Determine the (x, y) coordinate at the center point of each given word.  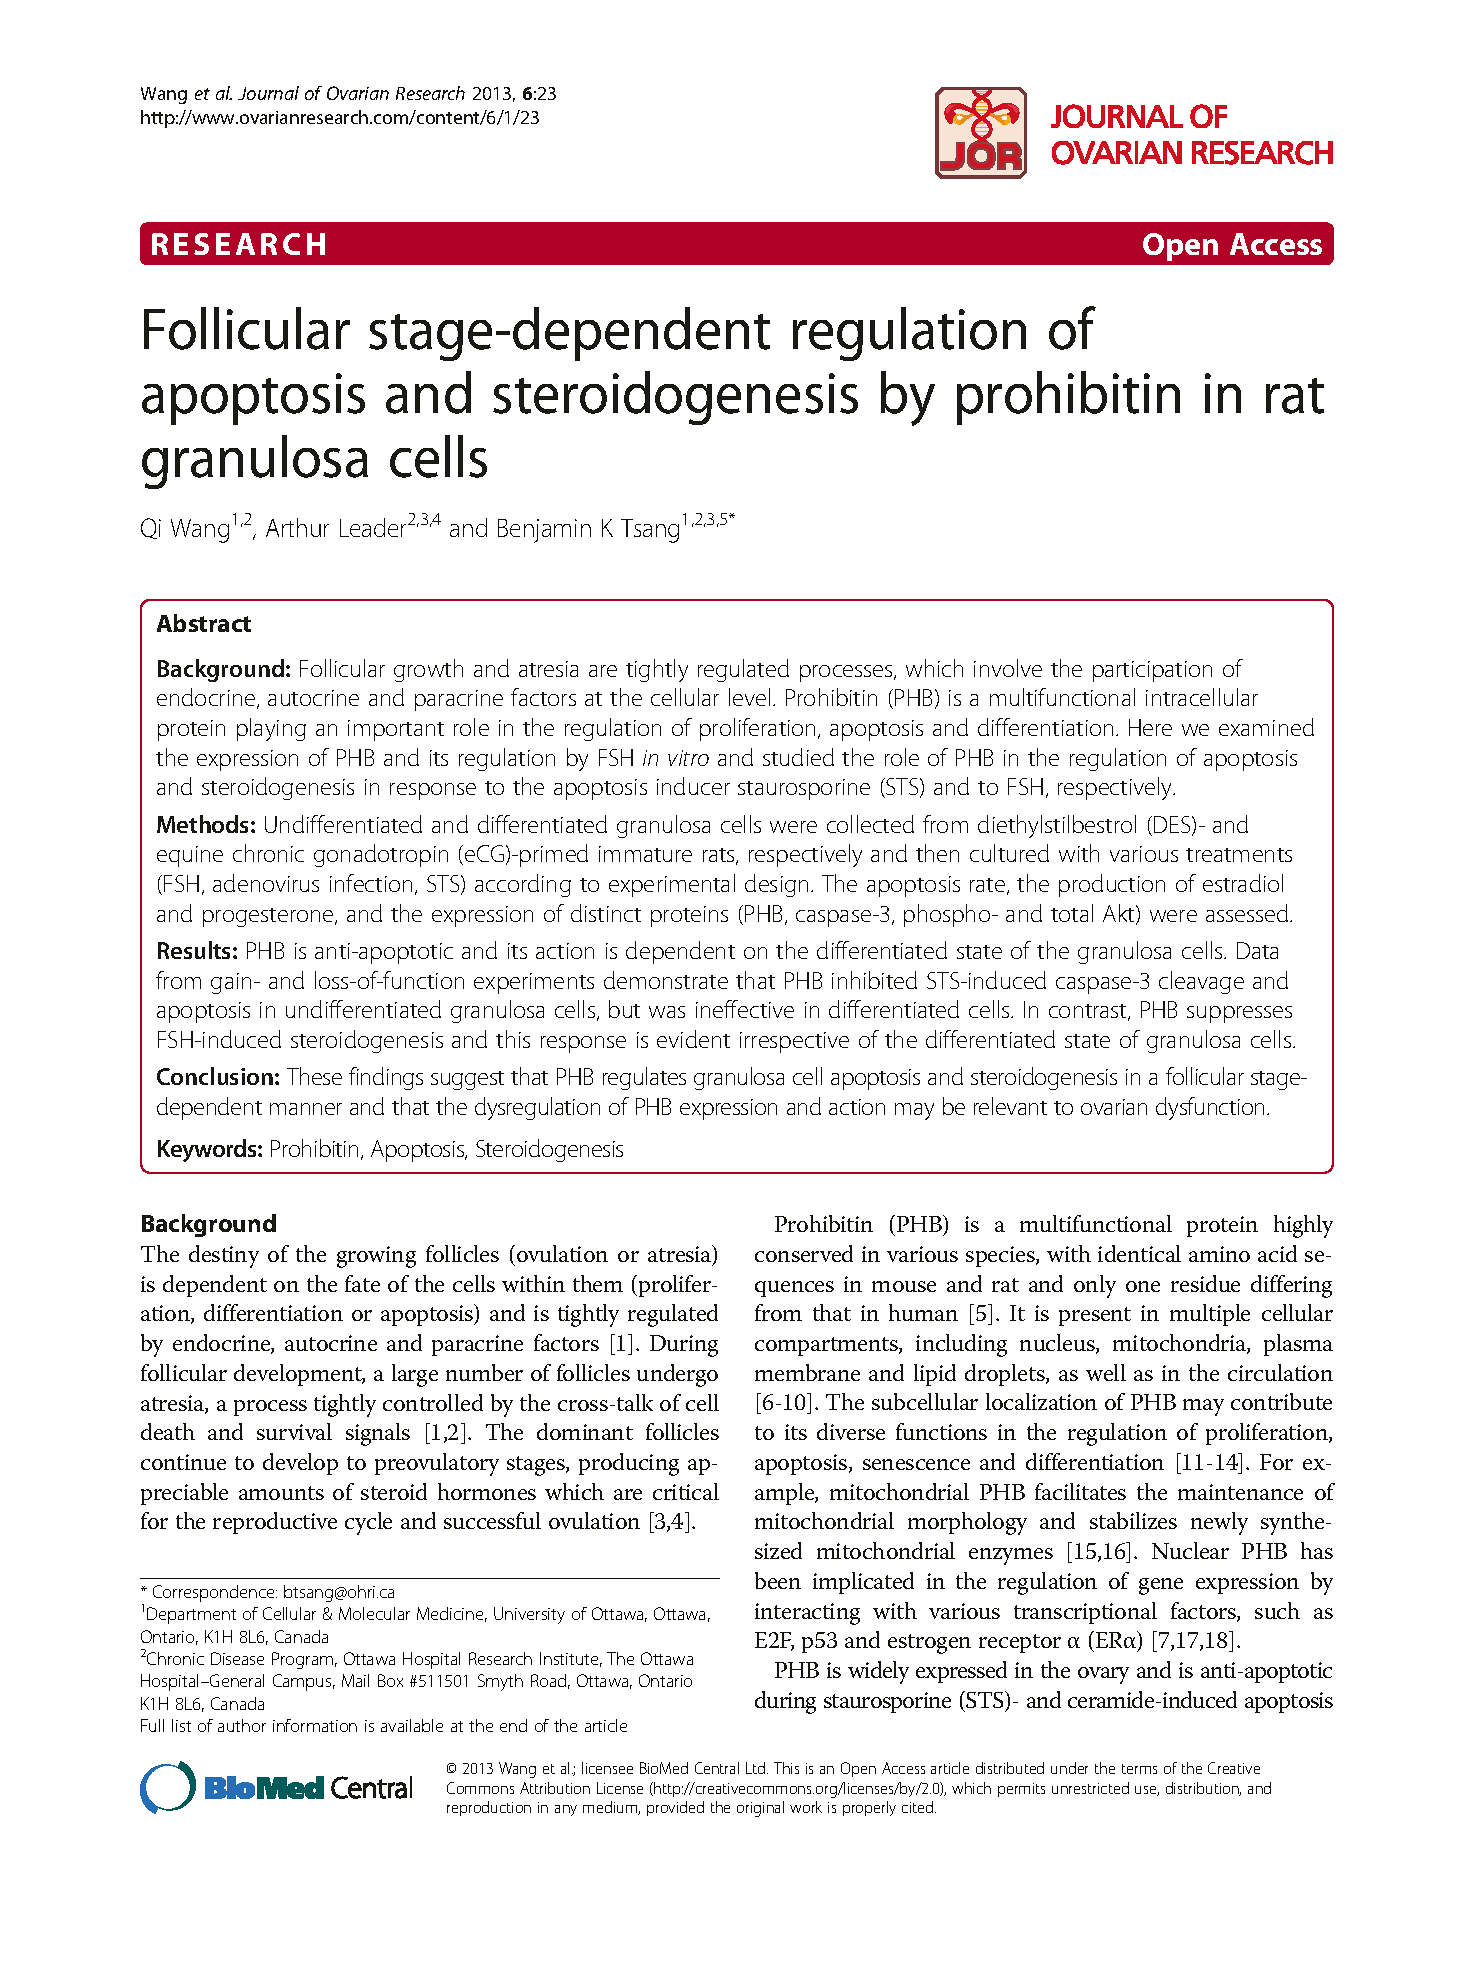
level (749, 697)
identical (1139, 1253)
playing (271, 729)
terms (1139, 1769)
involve (1008, 668)
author (242, 1725)
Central (717, 1768)
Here (1150, 727)
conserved (804, 1253)
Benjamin (544, 531)
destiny (224, 1256)
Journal (268, 93)
